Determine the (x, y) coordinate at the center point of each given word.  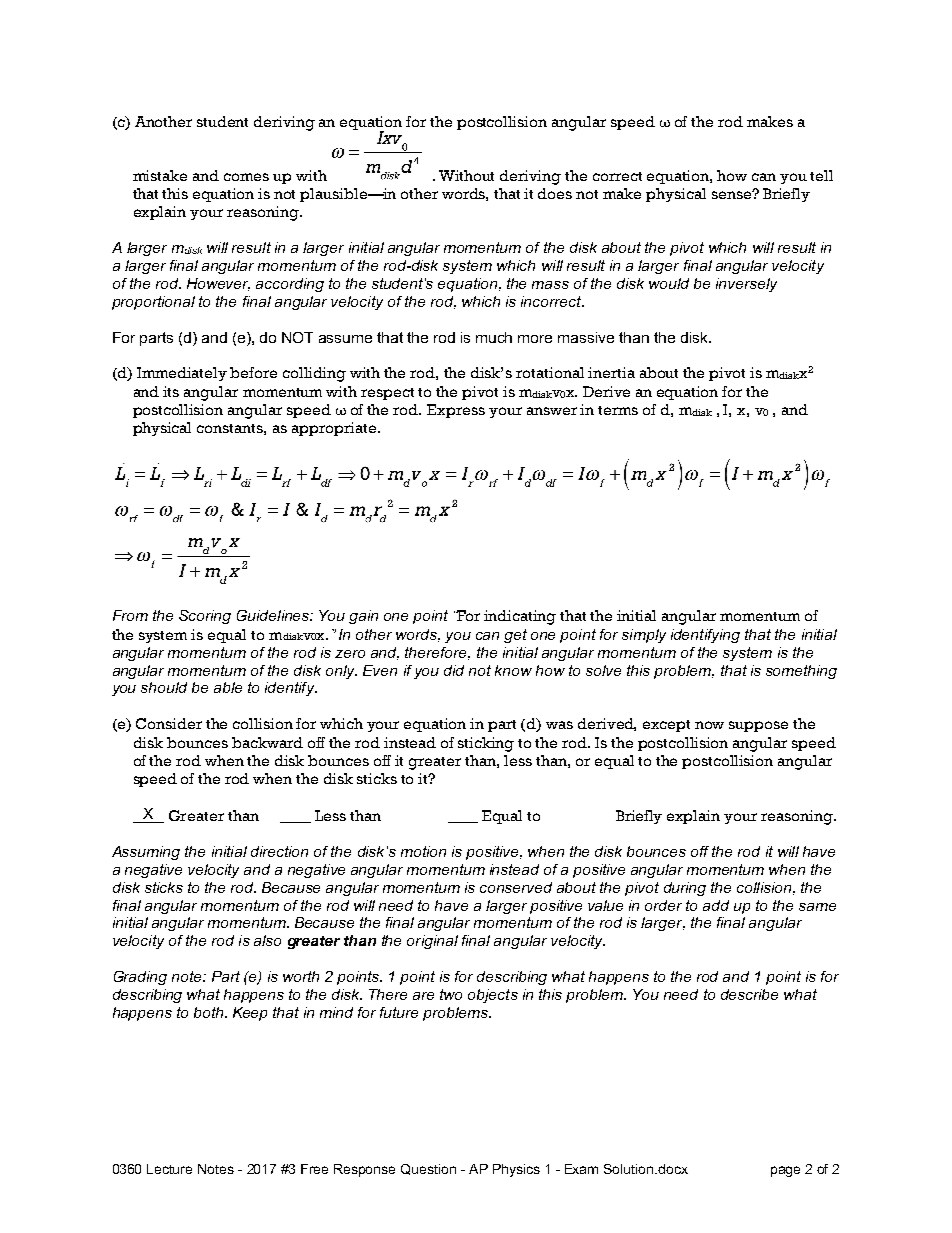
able (228, 687)
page (785, 1171)
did (454, 670)
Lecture (169, 1169)
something (801, 672)
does (555, 193)
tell (821, 175)
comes (246, 177)
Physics (516, 1170)
